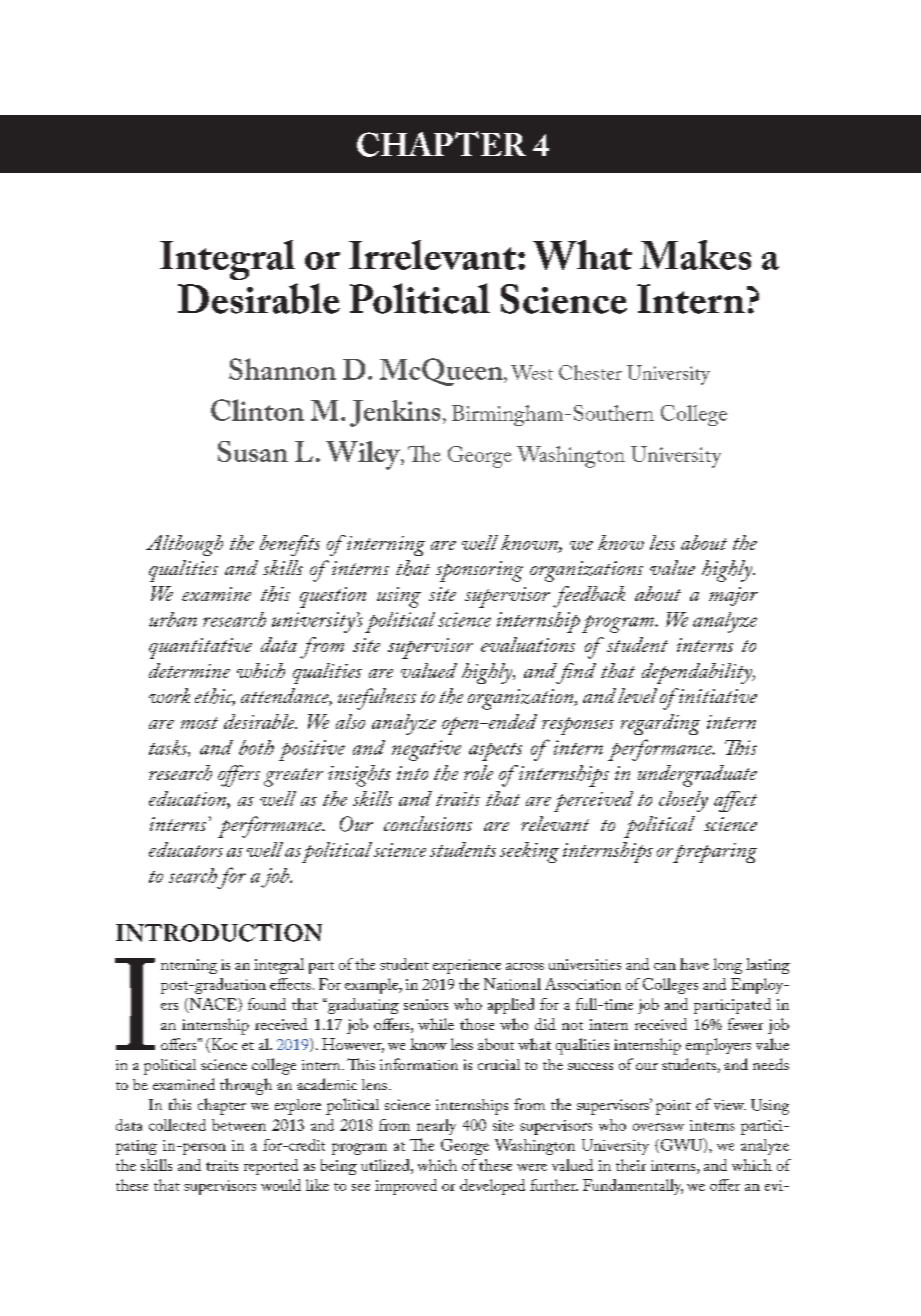 The width and height of the screenshot is (921, 1316). What do you see at coordinates (532, 372) in the screenshot?
I see `West` at bounding box center [532, 372].
